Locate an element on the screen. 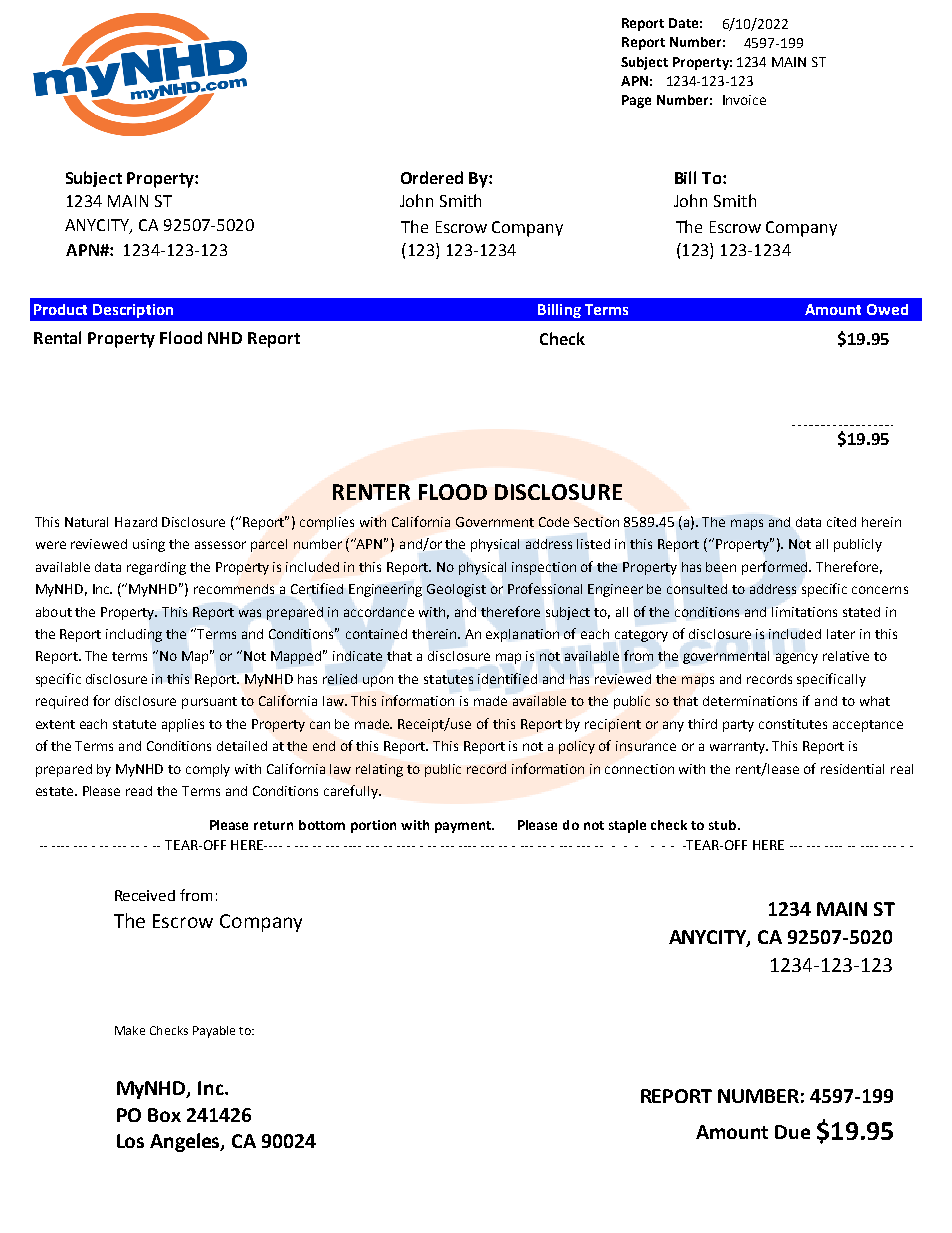 The width and height of the screenshot is (952, 1233). Page is located at coordinates (636, 101).
